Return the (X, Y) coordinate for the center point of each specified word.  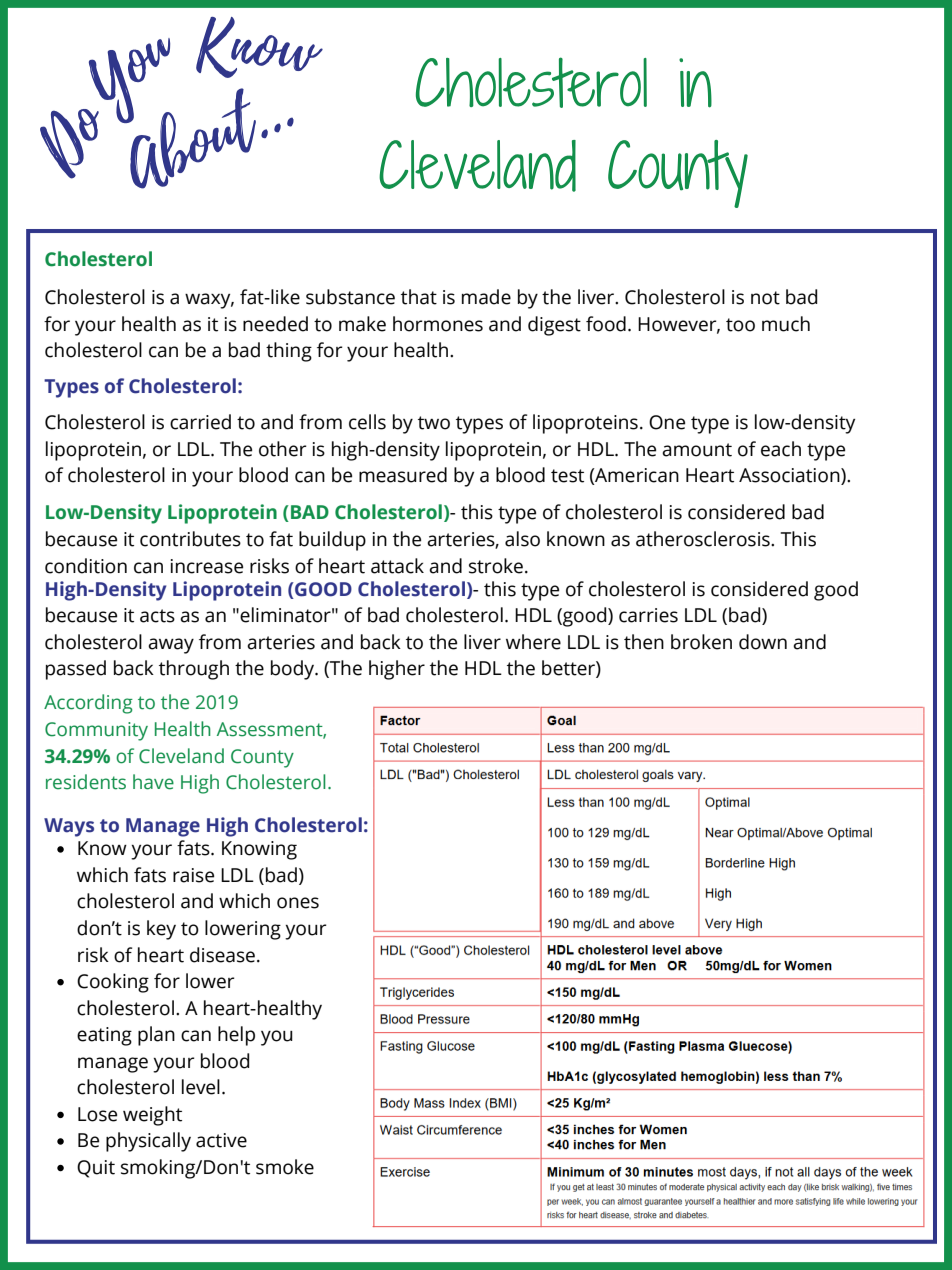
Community (96, 731)
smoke (285, 1167)
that (419, 297)
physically (148, 1142)
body (294, 670)
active (221, 1140)
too (740, 325)
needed (275, 324)
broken (701, 642)
